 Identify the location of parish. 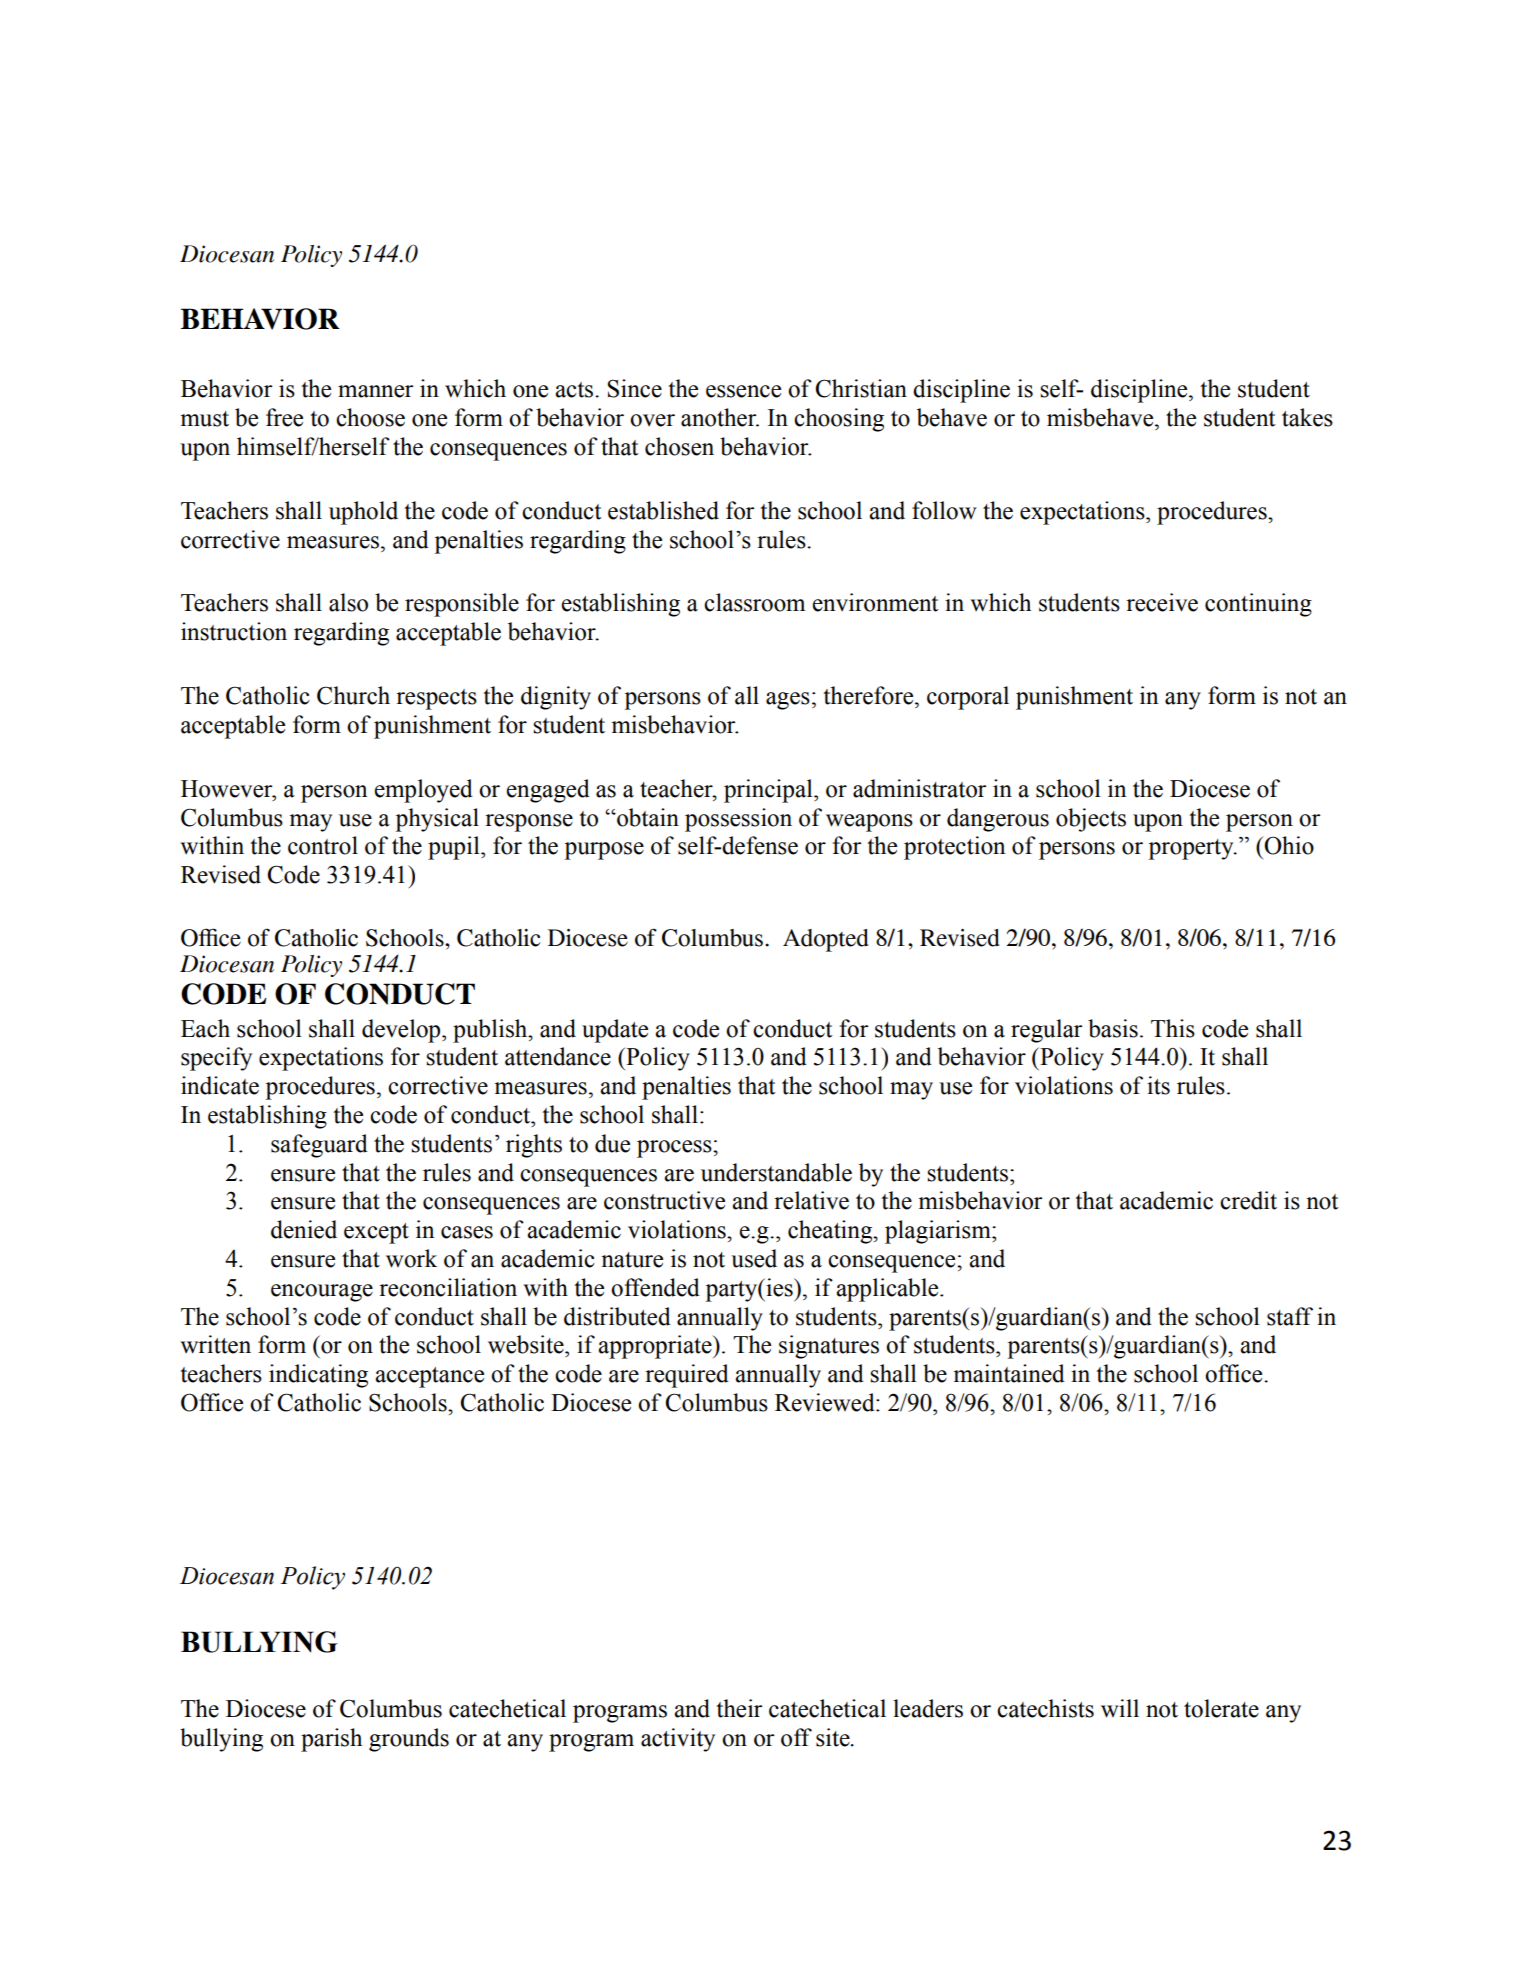
(331, 1740).
